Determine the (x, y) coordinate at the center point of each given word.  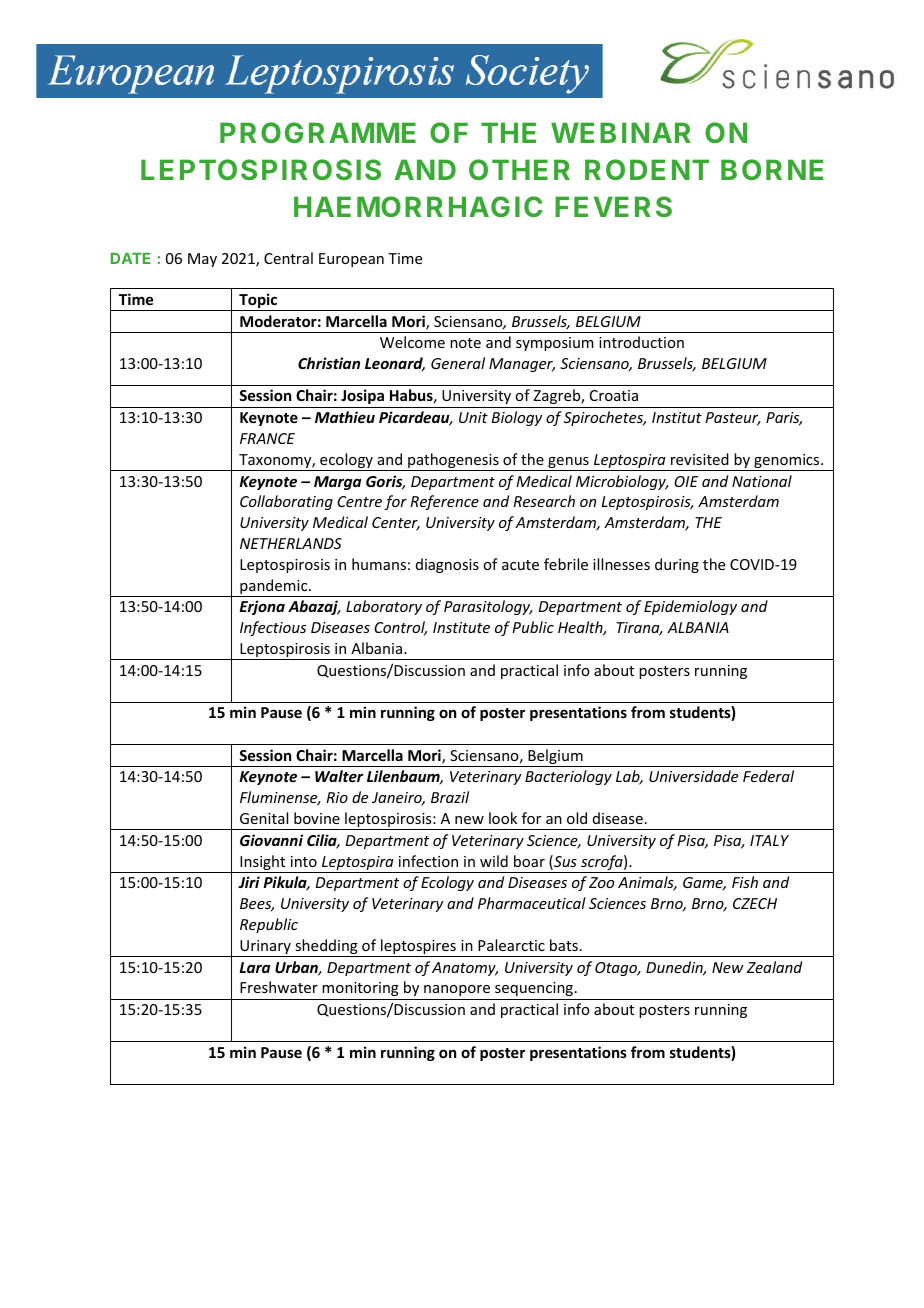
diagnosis (447, 565)
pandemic (274, 588)
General (458, 363)
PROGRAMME (318, 132)
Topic (258, 302)
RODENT (647, 169)
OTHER (519, 169)
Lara (255, 967)
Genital (264, 818)
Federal (768, 776)
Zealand (774, 967)
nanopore (457, 990)
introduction (641, 342)
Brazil (450, 797)
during (677, 565)
